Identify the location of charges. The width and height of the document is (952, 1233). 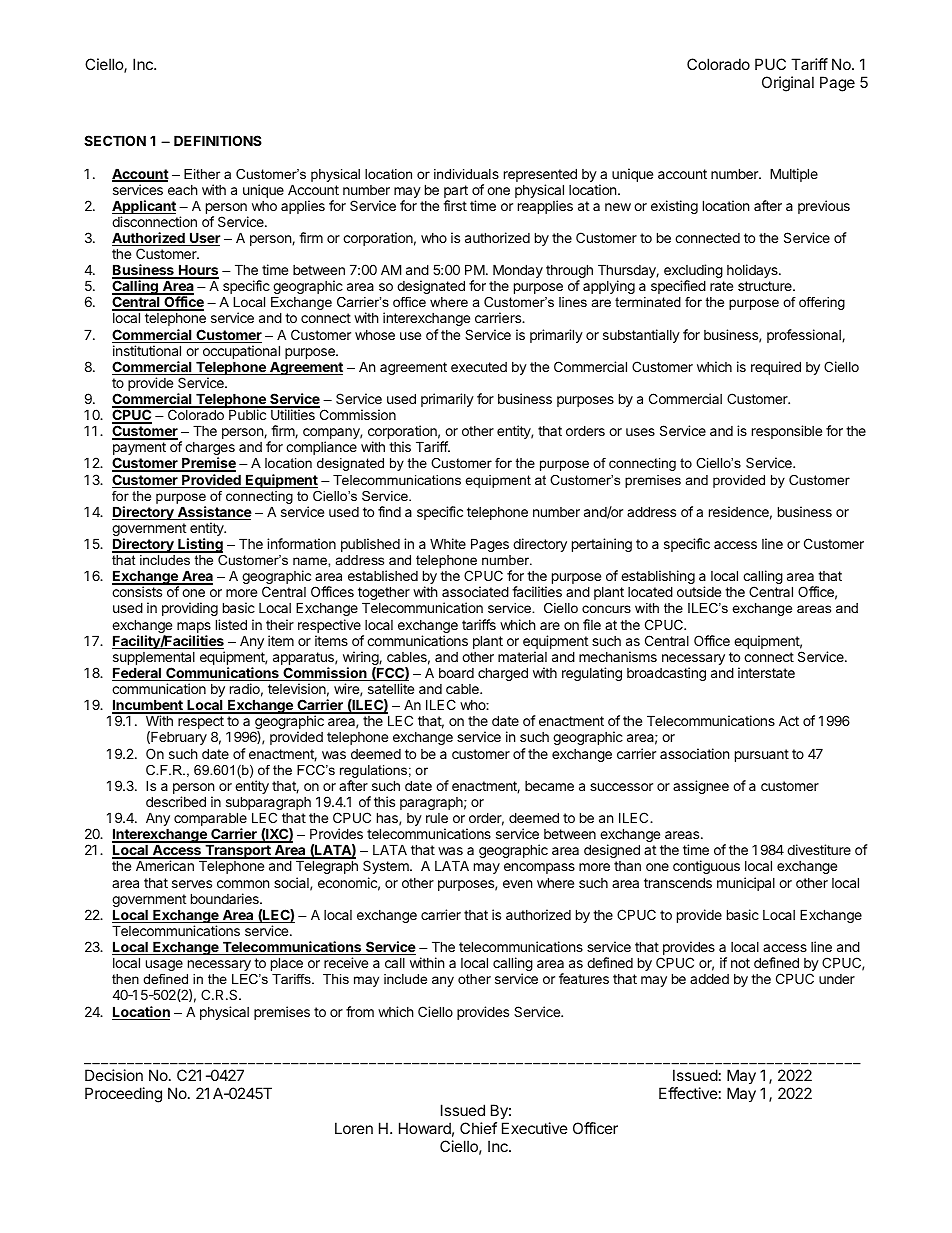
(209, 450).
